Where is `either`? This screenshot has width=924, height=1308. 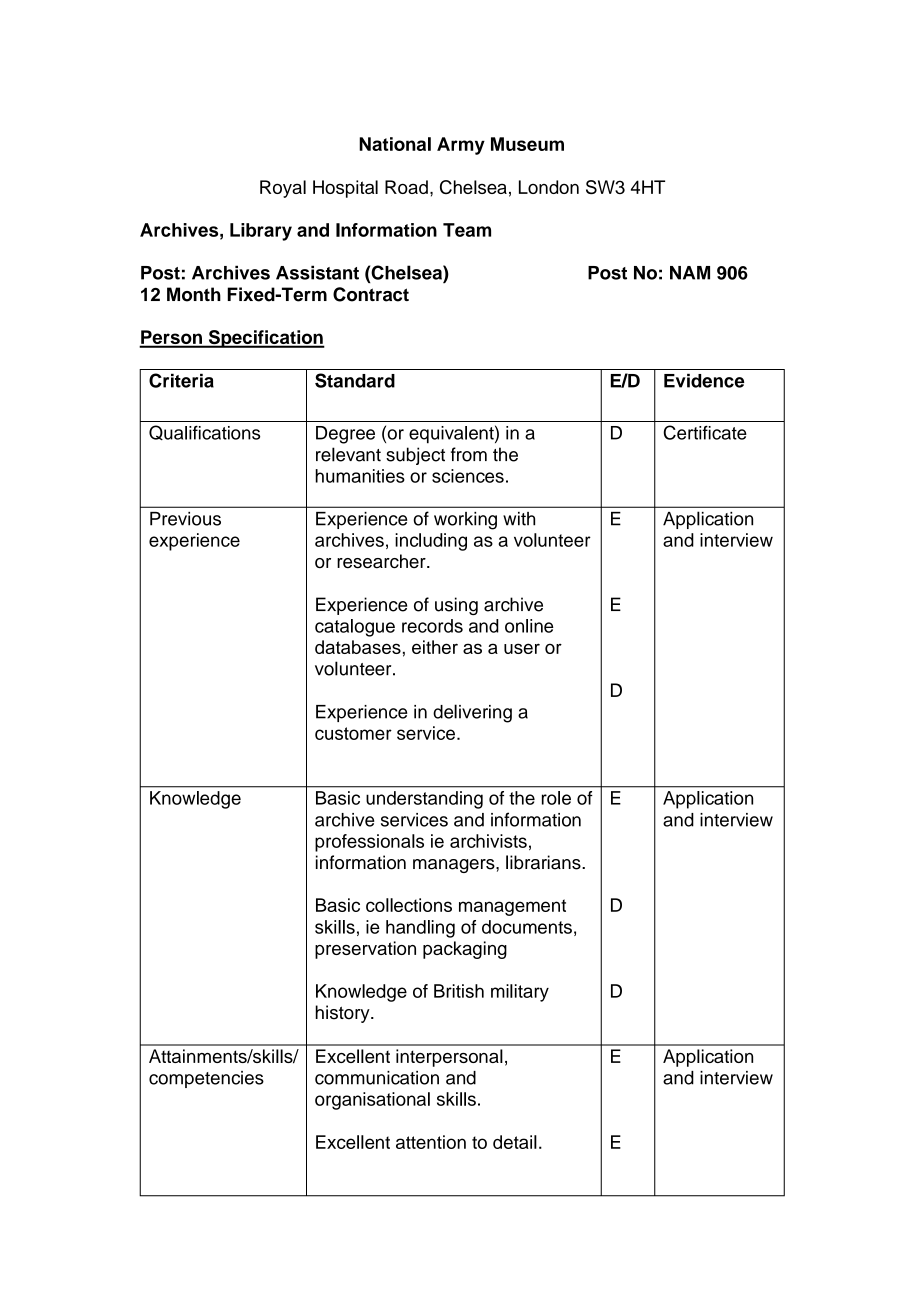 either is located at coordinates (435, 647).
